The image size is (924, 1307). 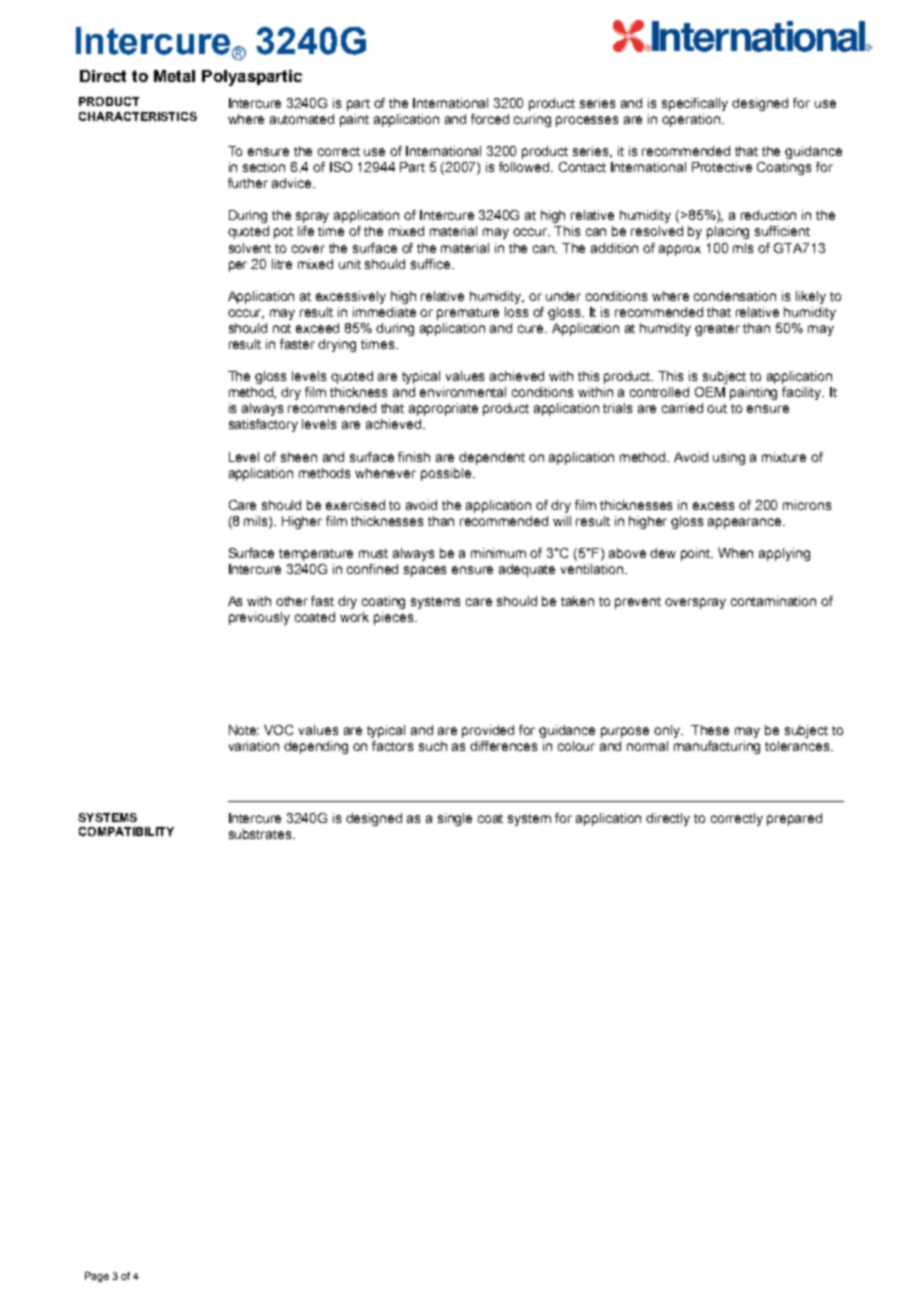 What do you see at coordinates (490, 119) in the screenshot?
I see `forced` at bounding box center [490, 119].
